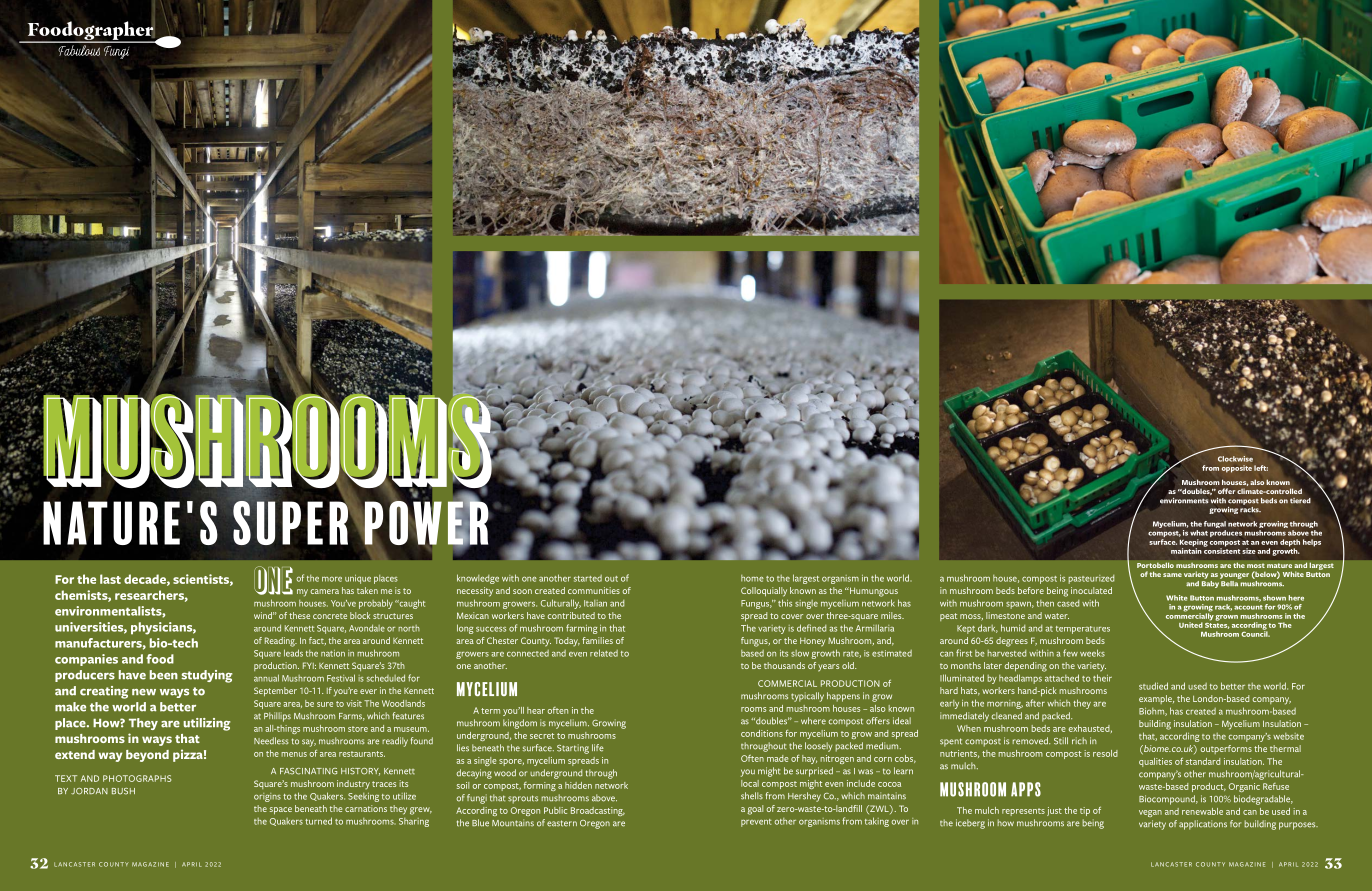  What do you see at coordinates (1079, 741) in the image?
I see `rich` at bounding box center [1079, 741].
